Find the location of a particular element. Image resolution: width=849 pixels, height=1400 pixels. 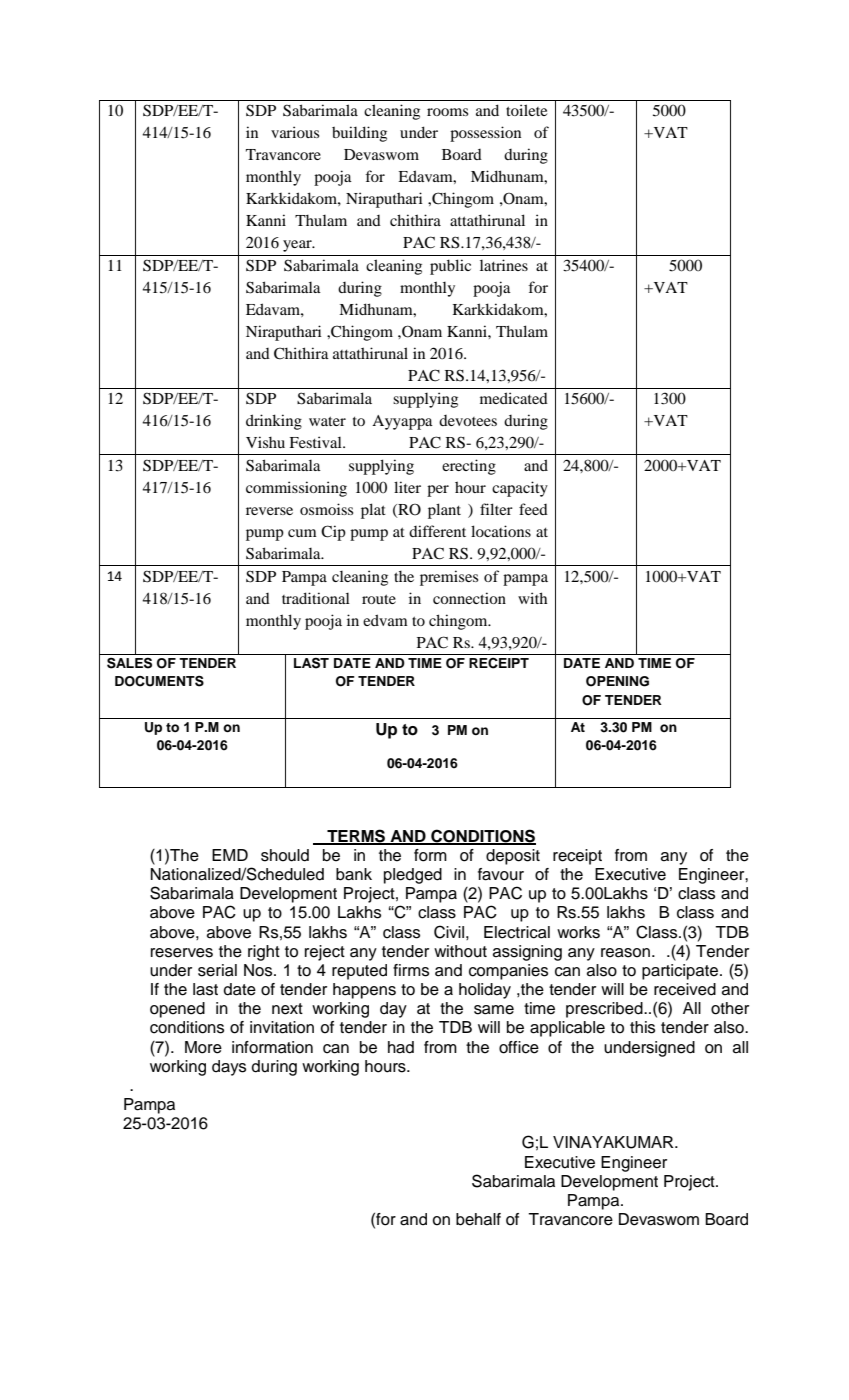

various is located at coordinates (295, 132).
